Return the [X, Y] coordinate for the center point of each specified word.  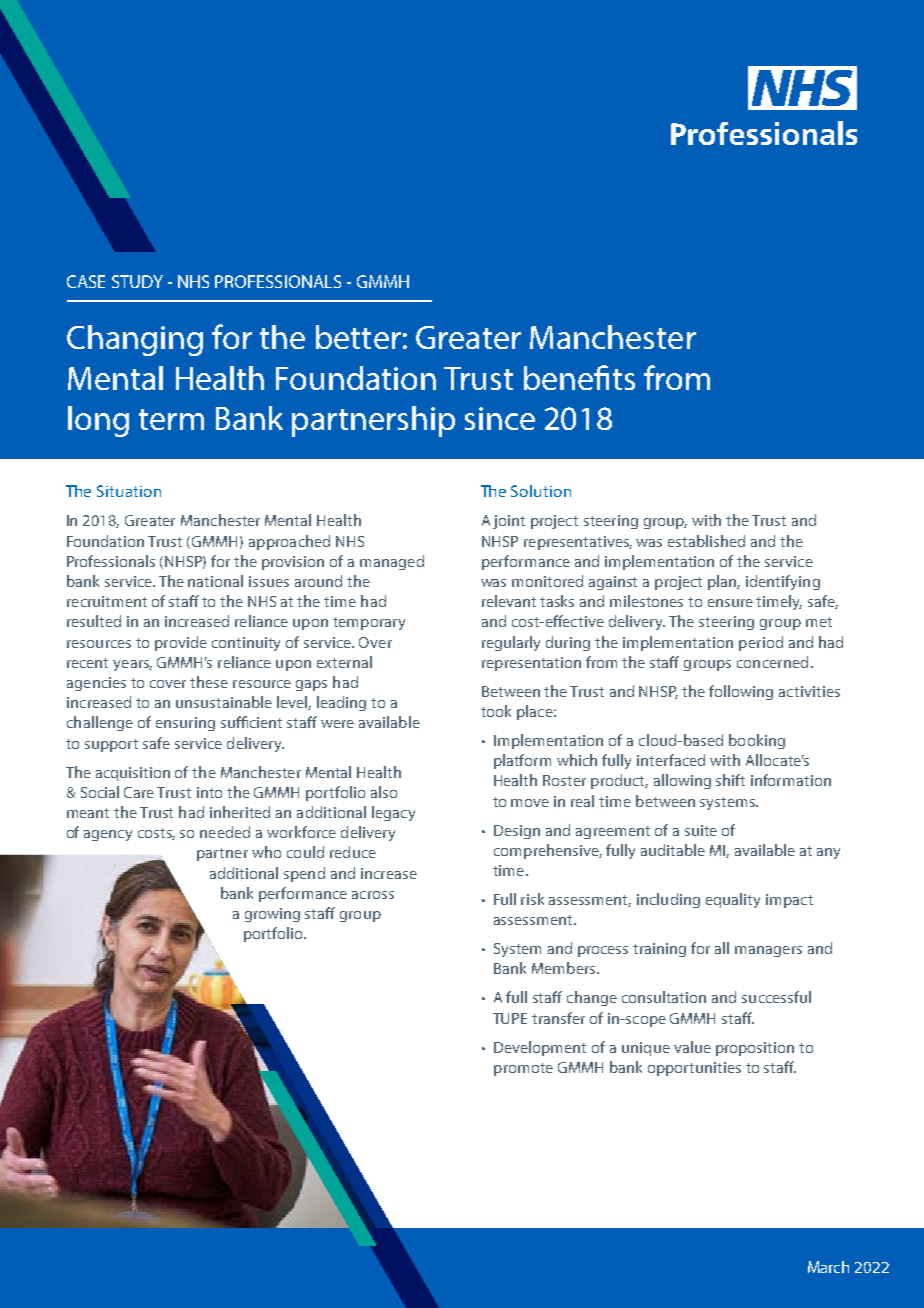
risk [532, 899]
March [828, 1267]
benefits [579, 377]
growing [272, 915]
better [358, 337]
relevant [509, 601]
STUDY [137, 281]
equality [733, 900]
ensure [730, 603]
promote [523, 1069]
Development [540, 1048]
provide [181, 643]
